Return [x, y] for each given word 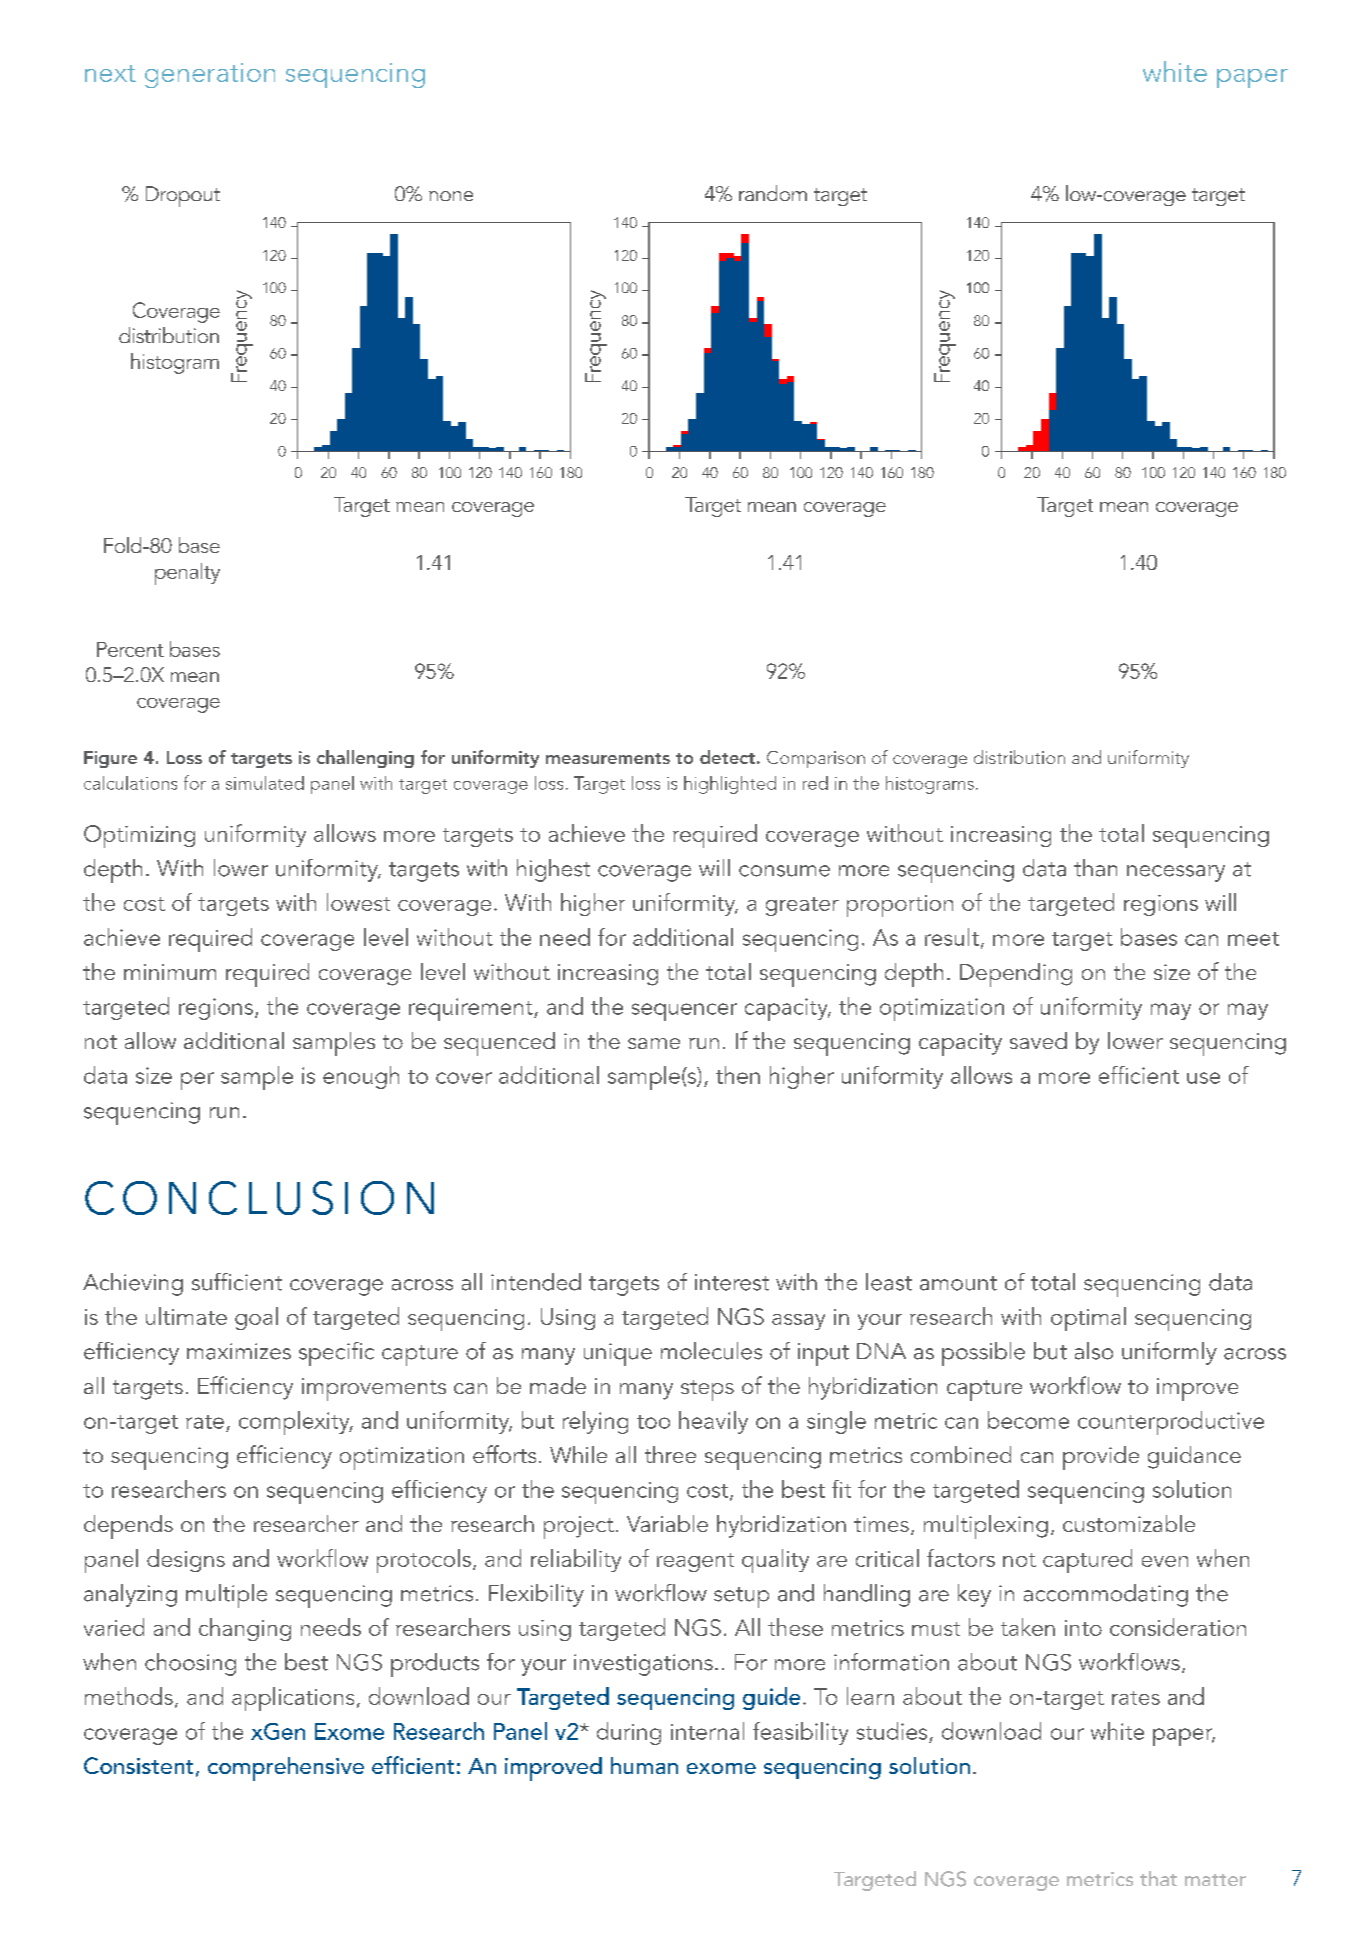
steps [707, 1390]
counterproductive [1171, 1423]
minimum [170, 972]
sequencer [684, 1012]
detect [727, 757]
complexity [295, 1423]
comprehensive [286, 1769]
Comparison [816, 759]
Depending [1016, 975]
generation [210, 75]
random [773, 193]
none [451, 196]
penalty [187, 574]
